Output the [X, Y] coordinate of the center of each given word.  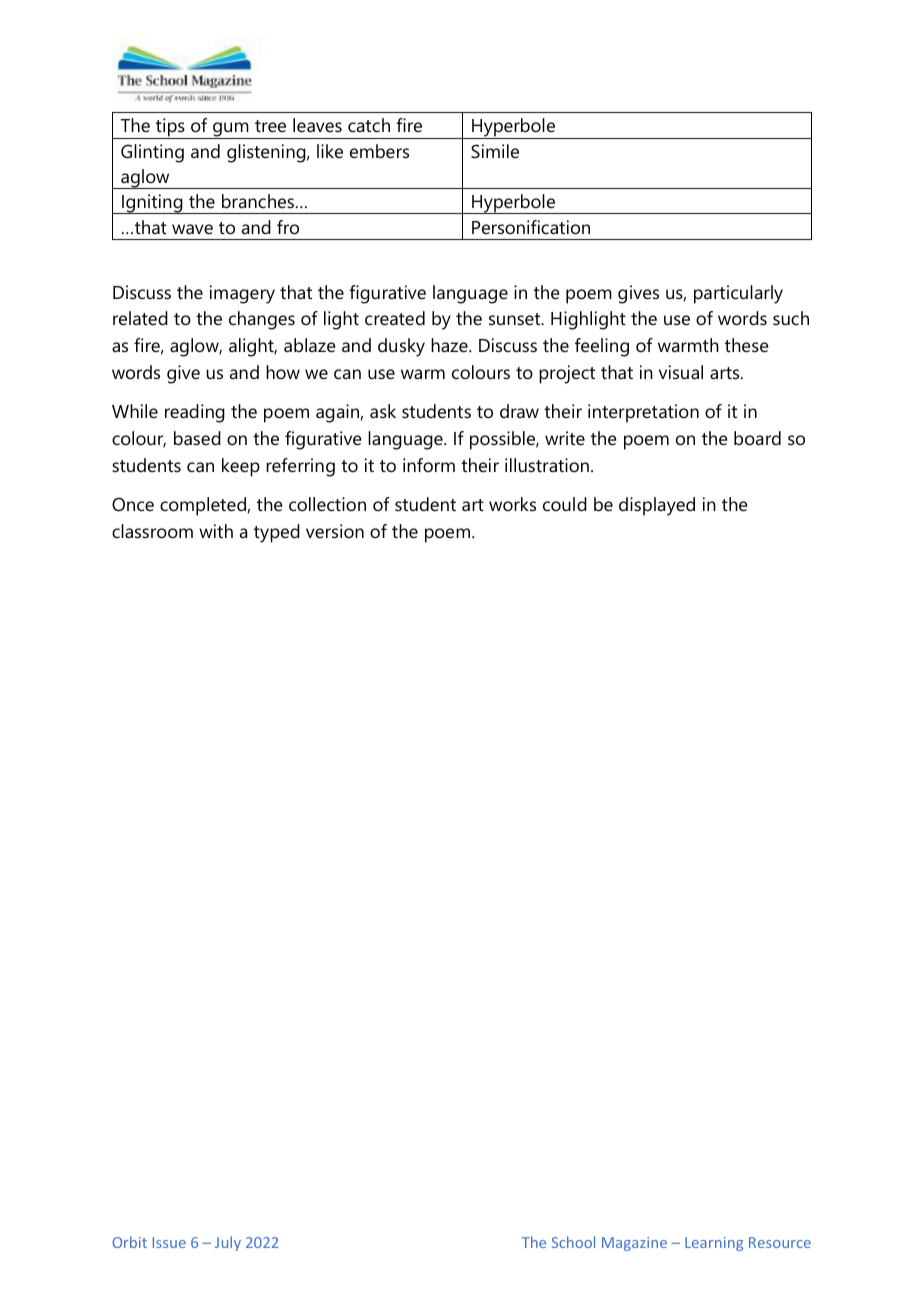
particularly [738, 294]
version [335, 531]
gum [231, 130]
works [512, 504]
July [228, 1243]
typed [277, 533]
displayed [657, 506]
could [565, 504]
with [216, 531]
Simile [495, 151]
